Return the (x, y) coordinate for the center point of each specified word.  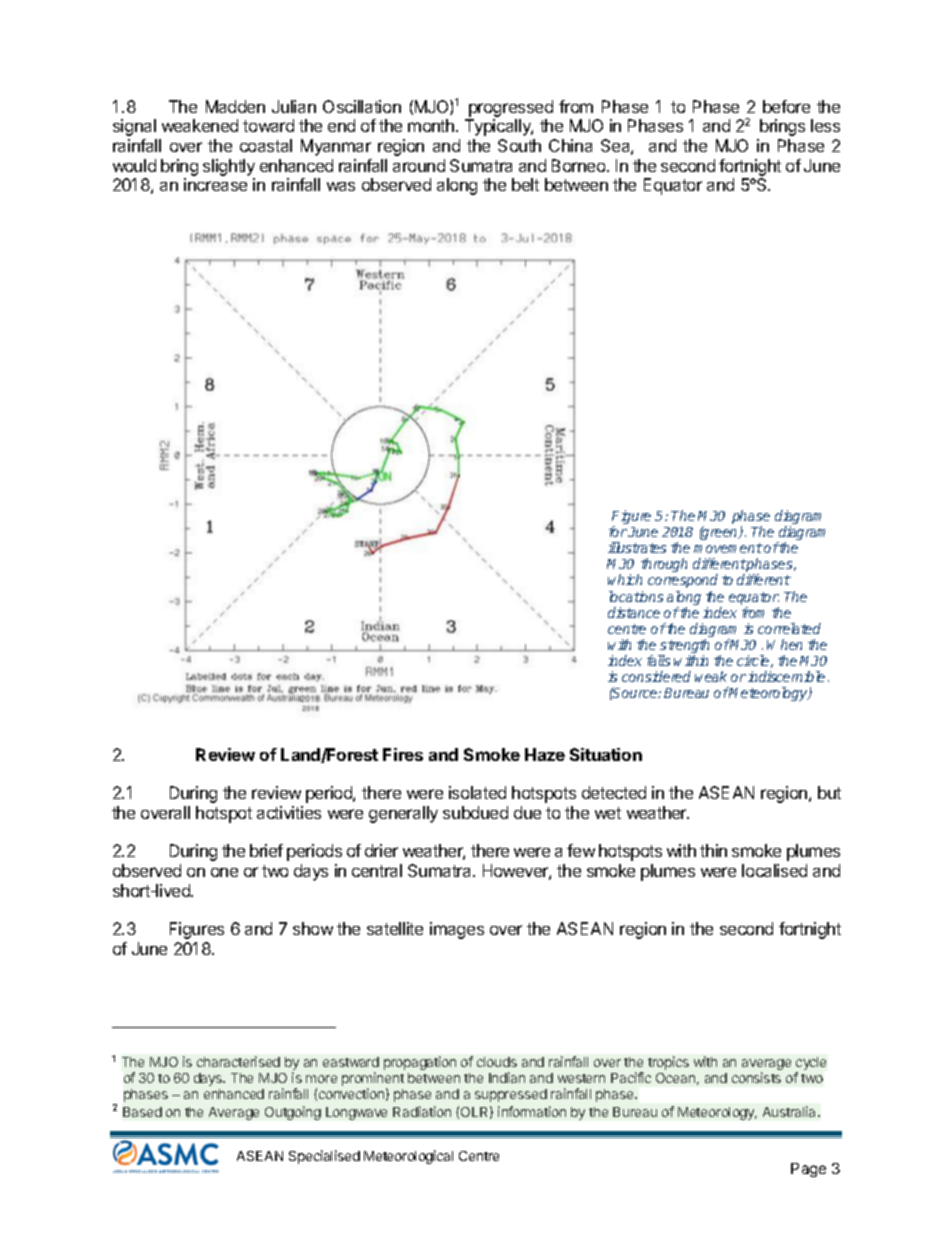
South (519, 145)
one (224, 872)
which (625, 579)
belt (525, 184)
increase (215, 184)
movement (728, 548)
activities (289, 812)
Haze (545, 754)
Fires (403, 754)
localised (774, 870)
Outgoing (293, 1113)
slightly (229, 167)
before (786, 106)
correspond (683, 581)
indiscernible (786, 676)
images (457, 930)
